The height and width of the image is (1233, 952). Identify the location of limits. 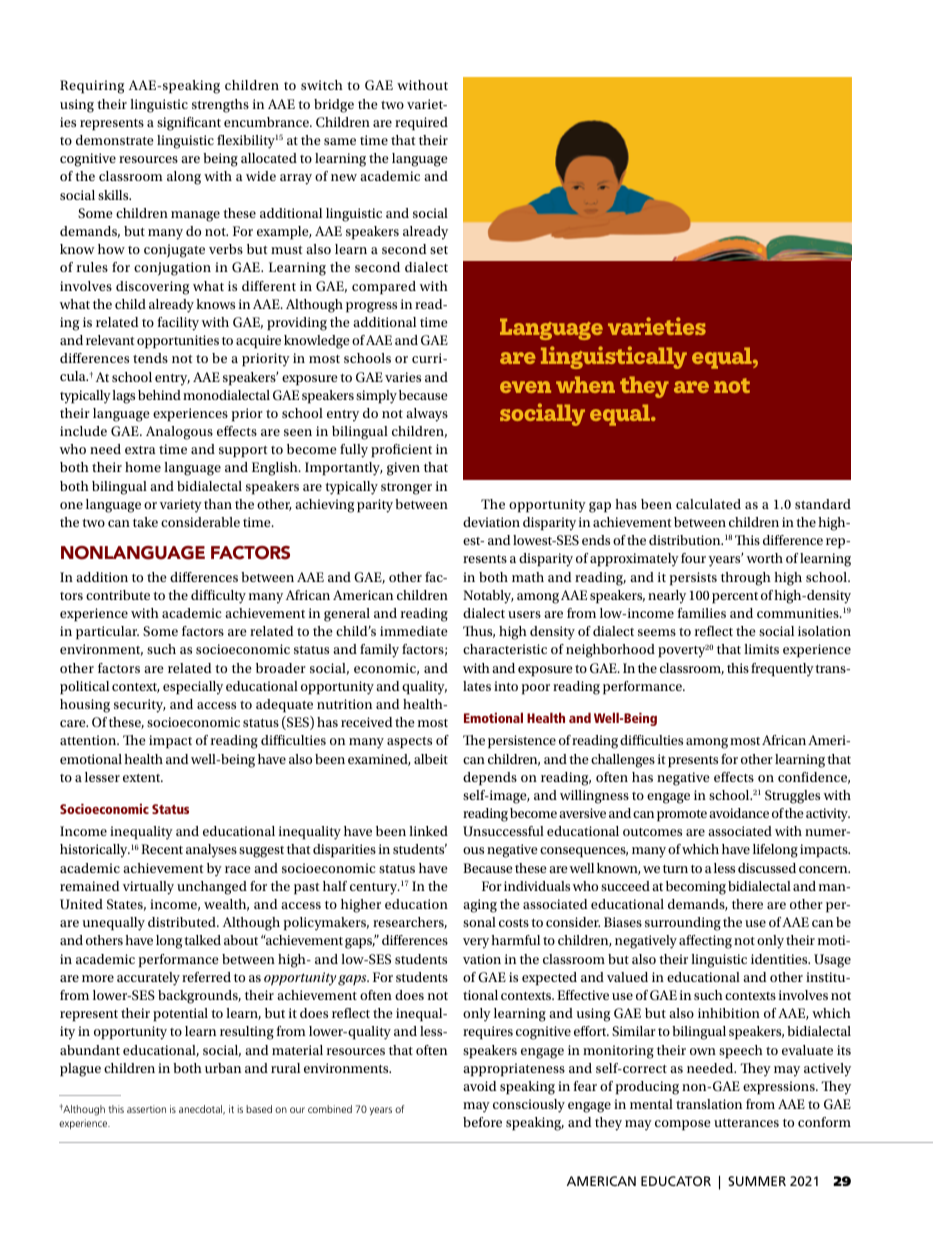
(761, 649).
